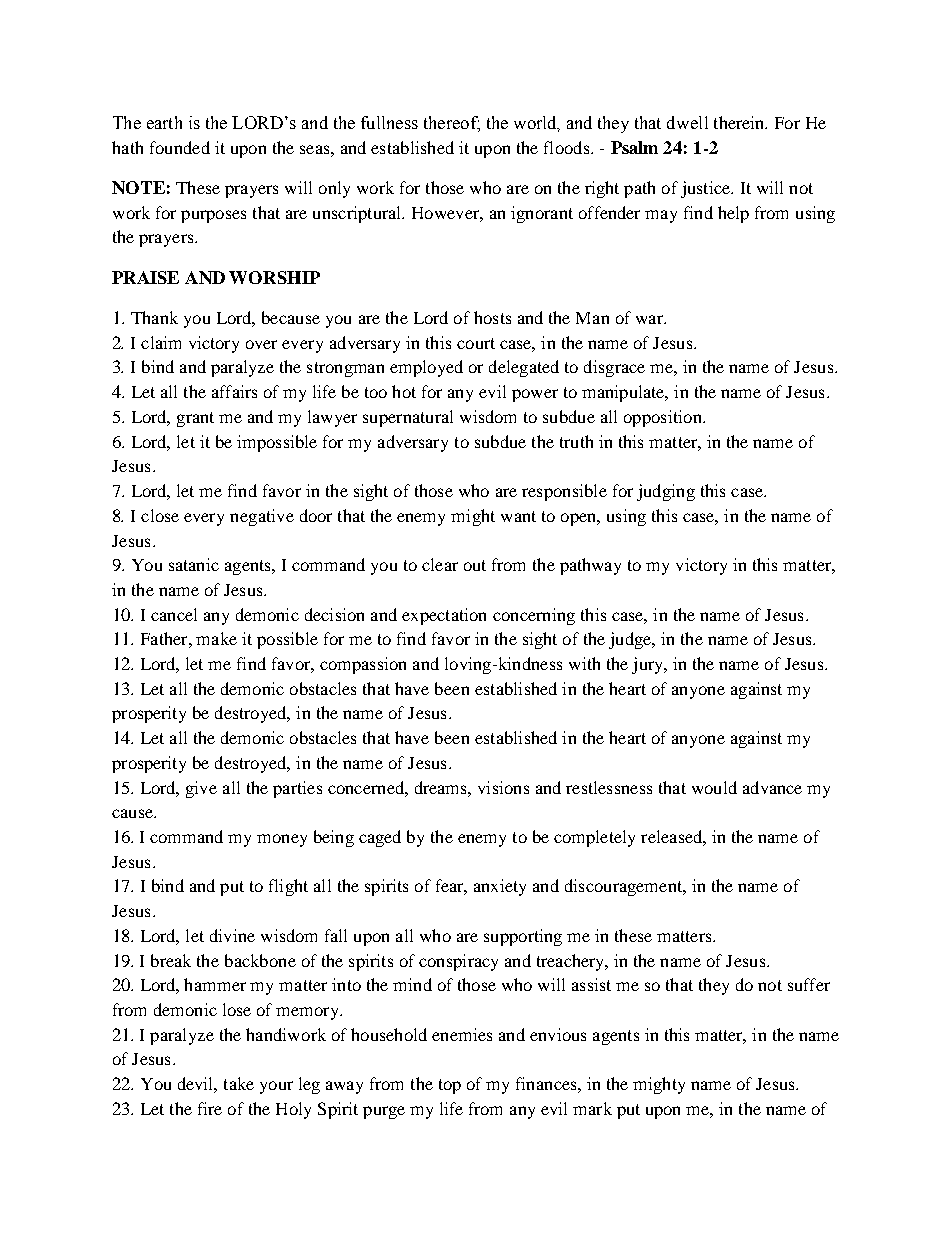  What do you see at coordinates (389, 122) in the page?
I see `fullness` at bounding box center [389, 122].
